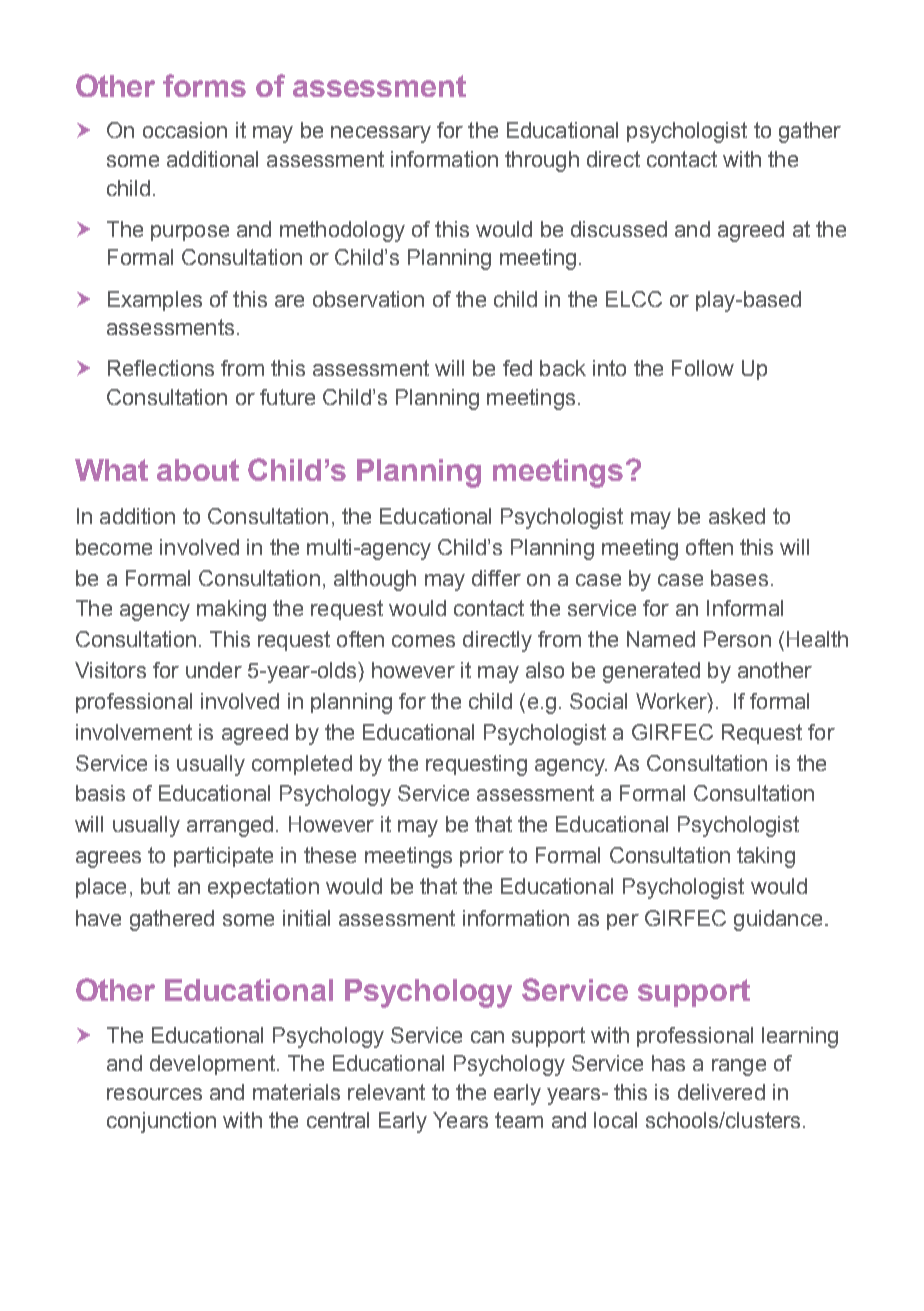  I want to click on bases, so click(739, 578).
